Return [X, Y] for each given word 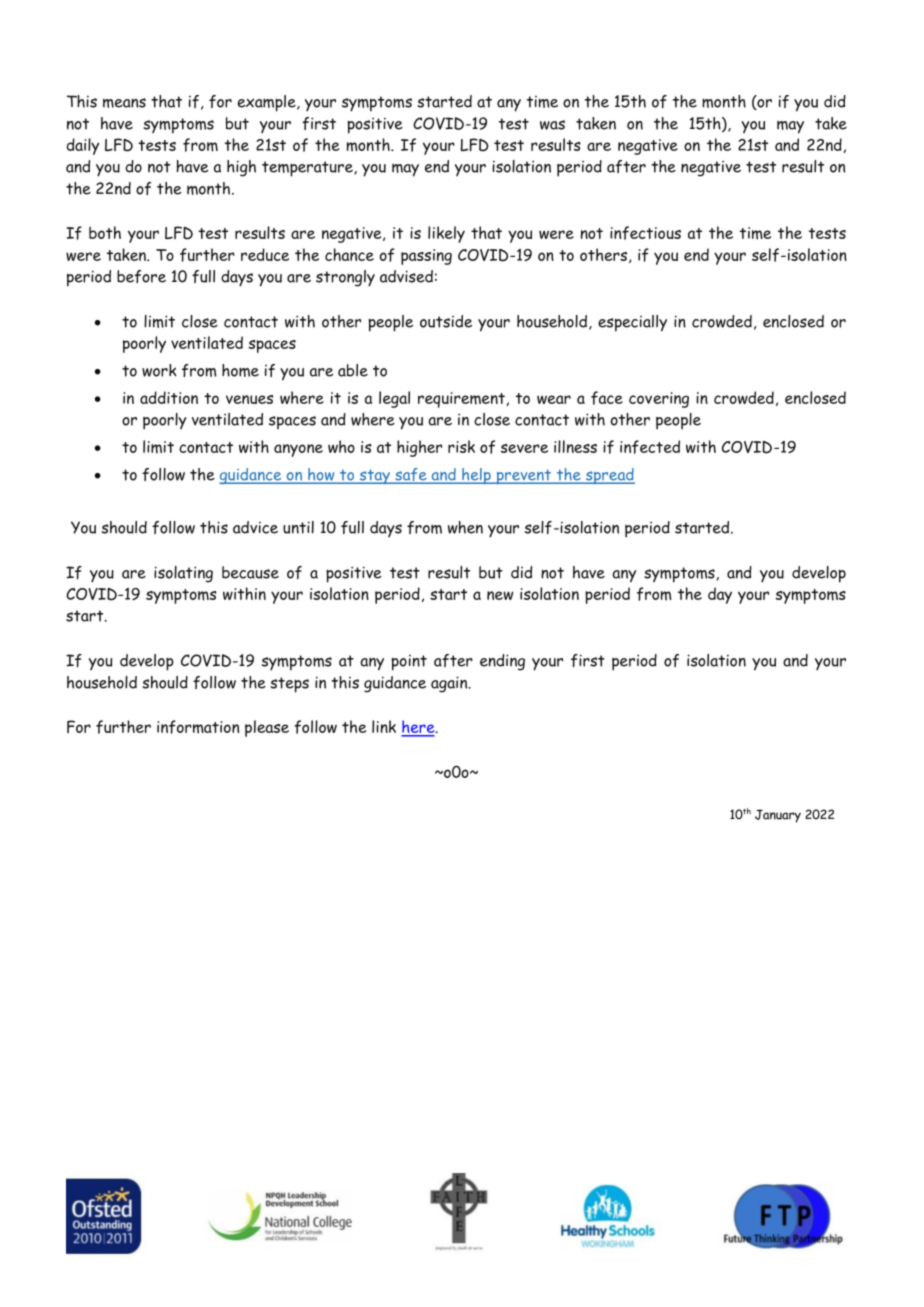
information [198, 727]
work [159, 370]
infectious [645, 233]
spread [609, 476]
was [552, 125]
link [384, 726]
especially [632, 323]
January [778, 816]
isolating [183, 574]
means [124, 103]
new [500, 595]
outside [446, 321]
